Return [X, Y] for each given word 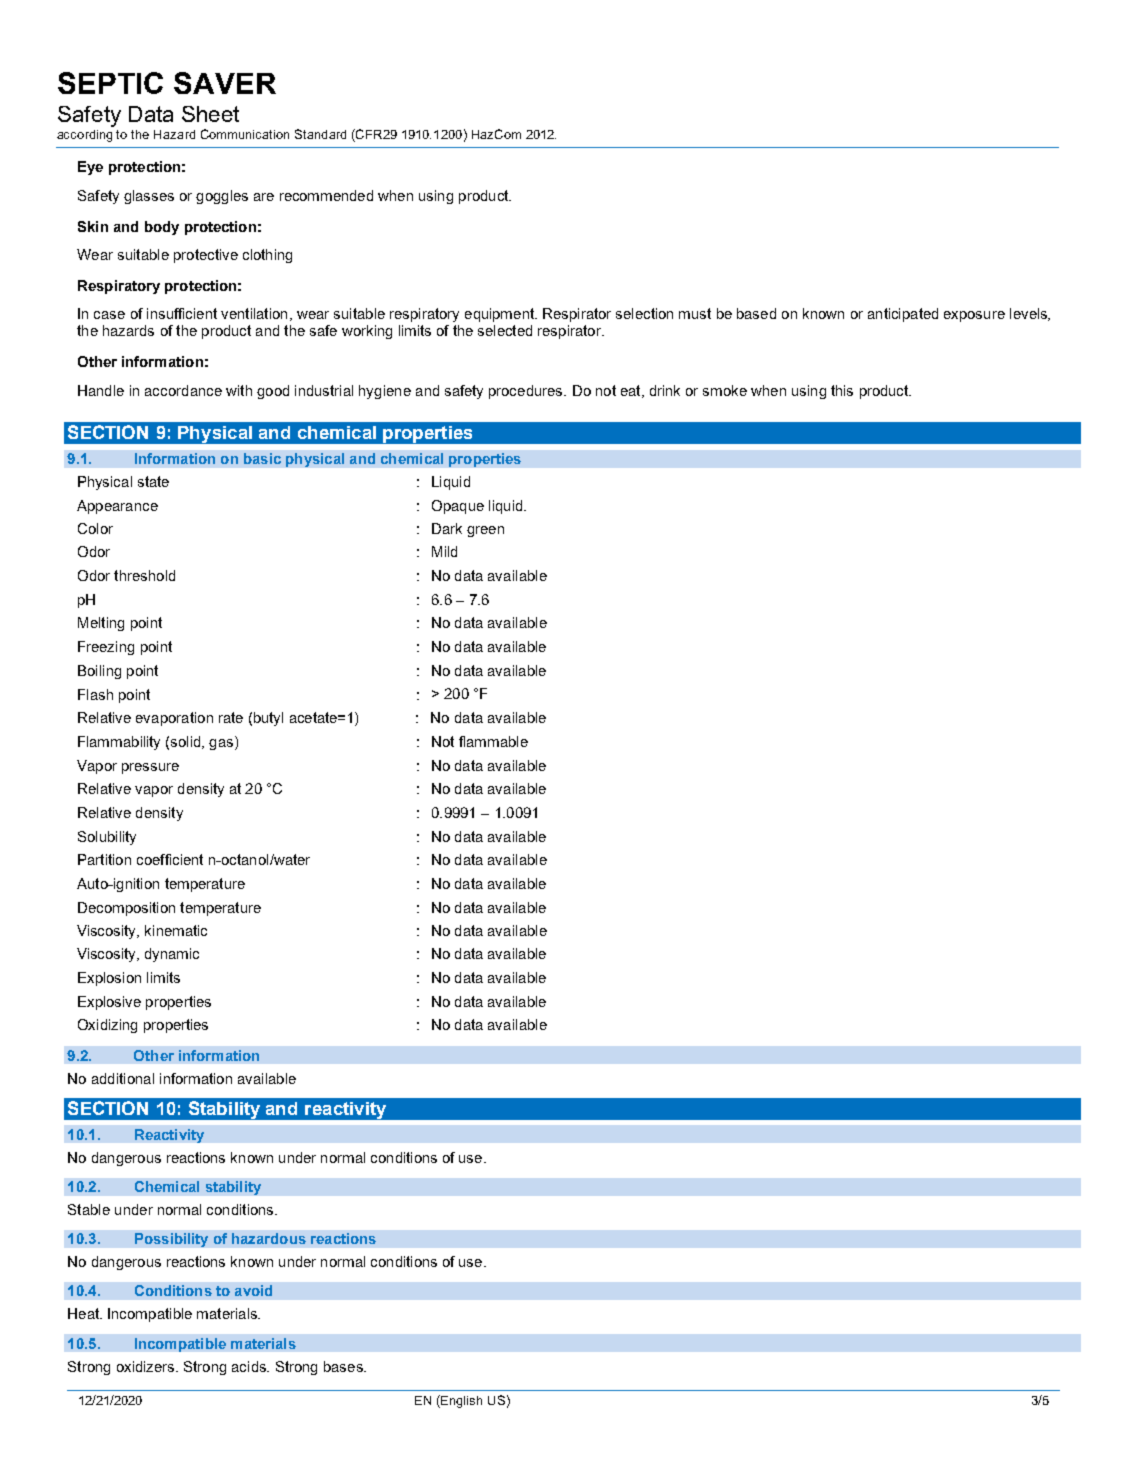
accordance [183, 390]
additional [123, 1078]
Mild [444, 551]
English [460, 1401]
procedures [527, 392]
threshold [144, 575]
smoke [725, 390]
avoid [253, 1290]
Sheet [210, 114]
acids [250, 1366]
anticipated [903, 315]
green [485, 531]
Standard [320, 134]
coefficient [170, 859]
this [842, 390]
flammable [493, 741]
